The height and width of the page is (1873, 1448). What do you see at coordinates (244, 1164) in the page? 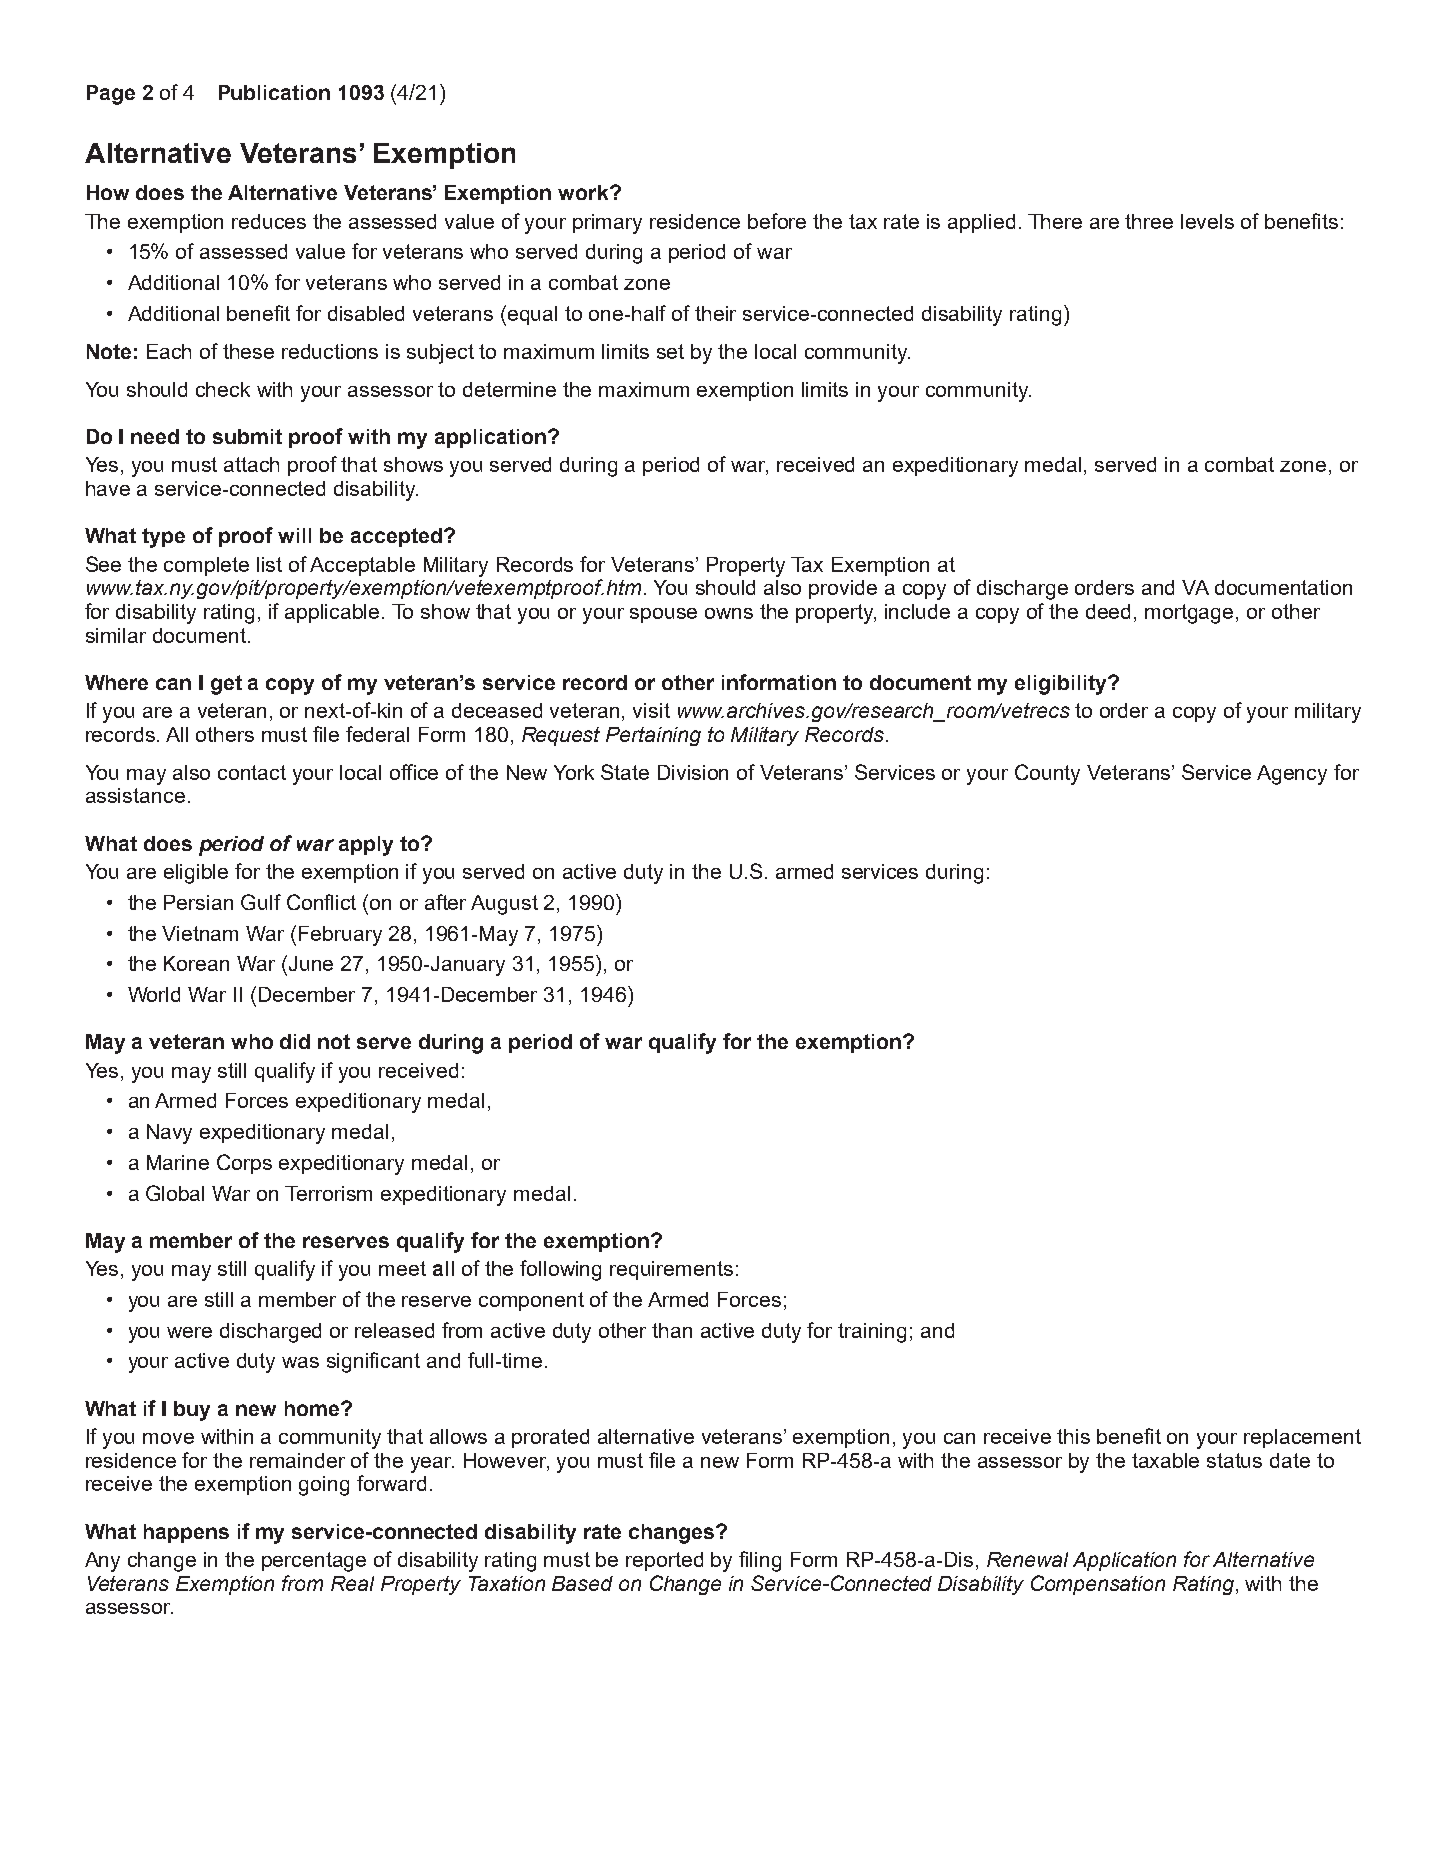
I see `Corps` at bounding box center [244, 1164].
